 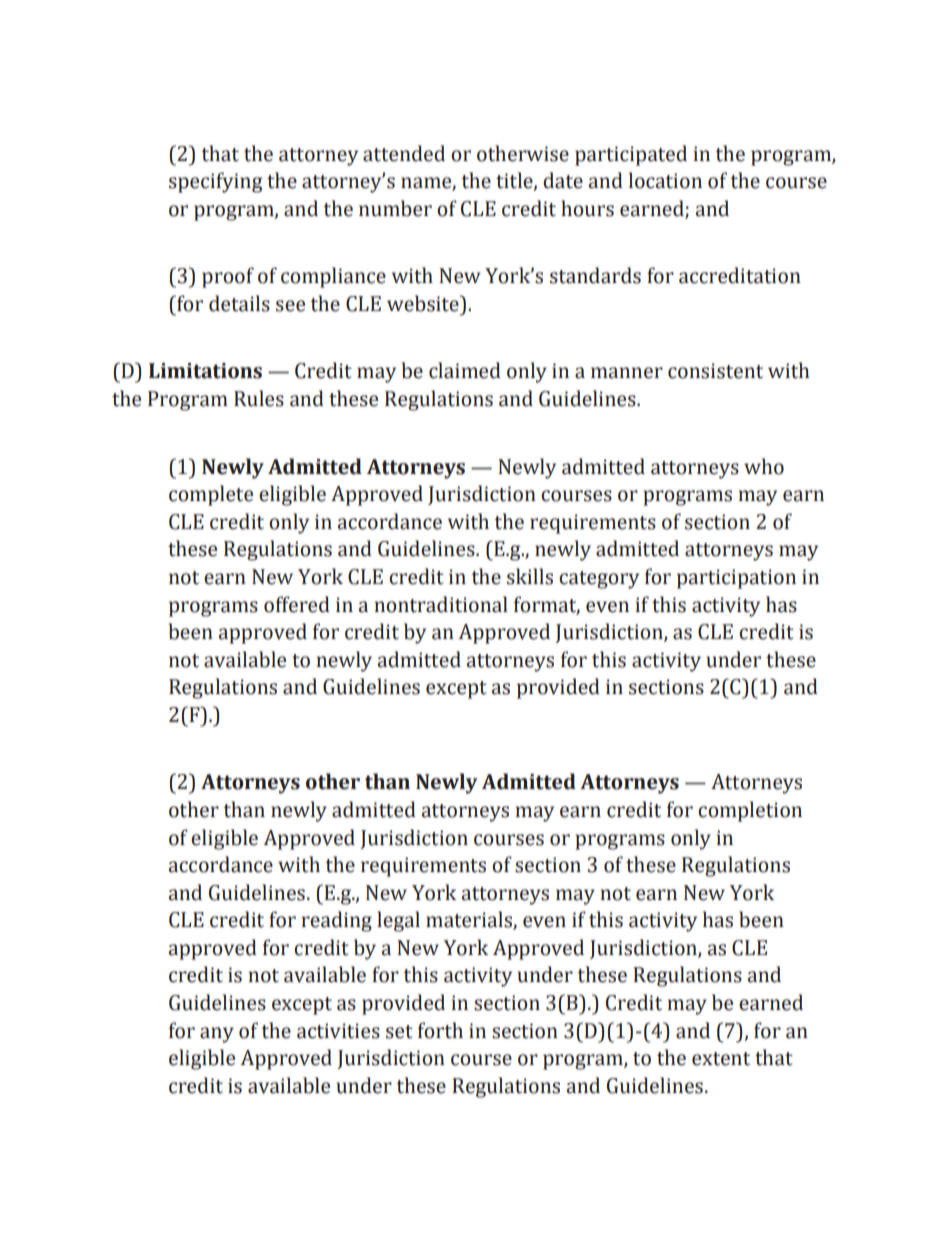 What do you see at coordinates (297, 604) in the screenshot?
I see `offered` at bounding box center [297, 604].
